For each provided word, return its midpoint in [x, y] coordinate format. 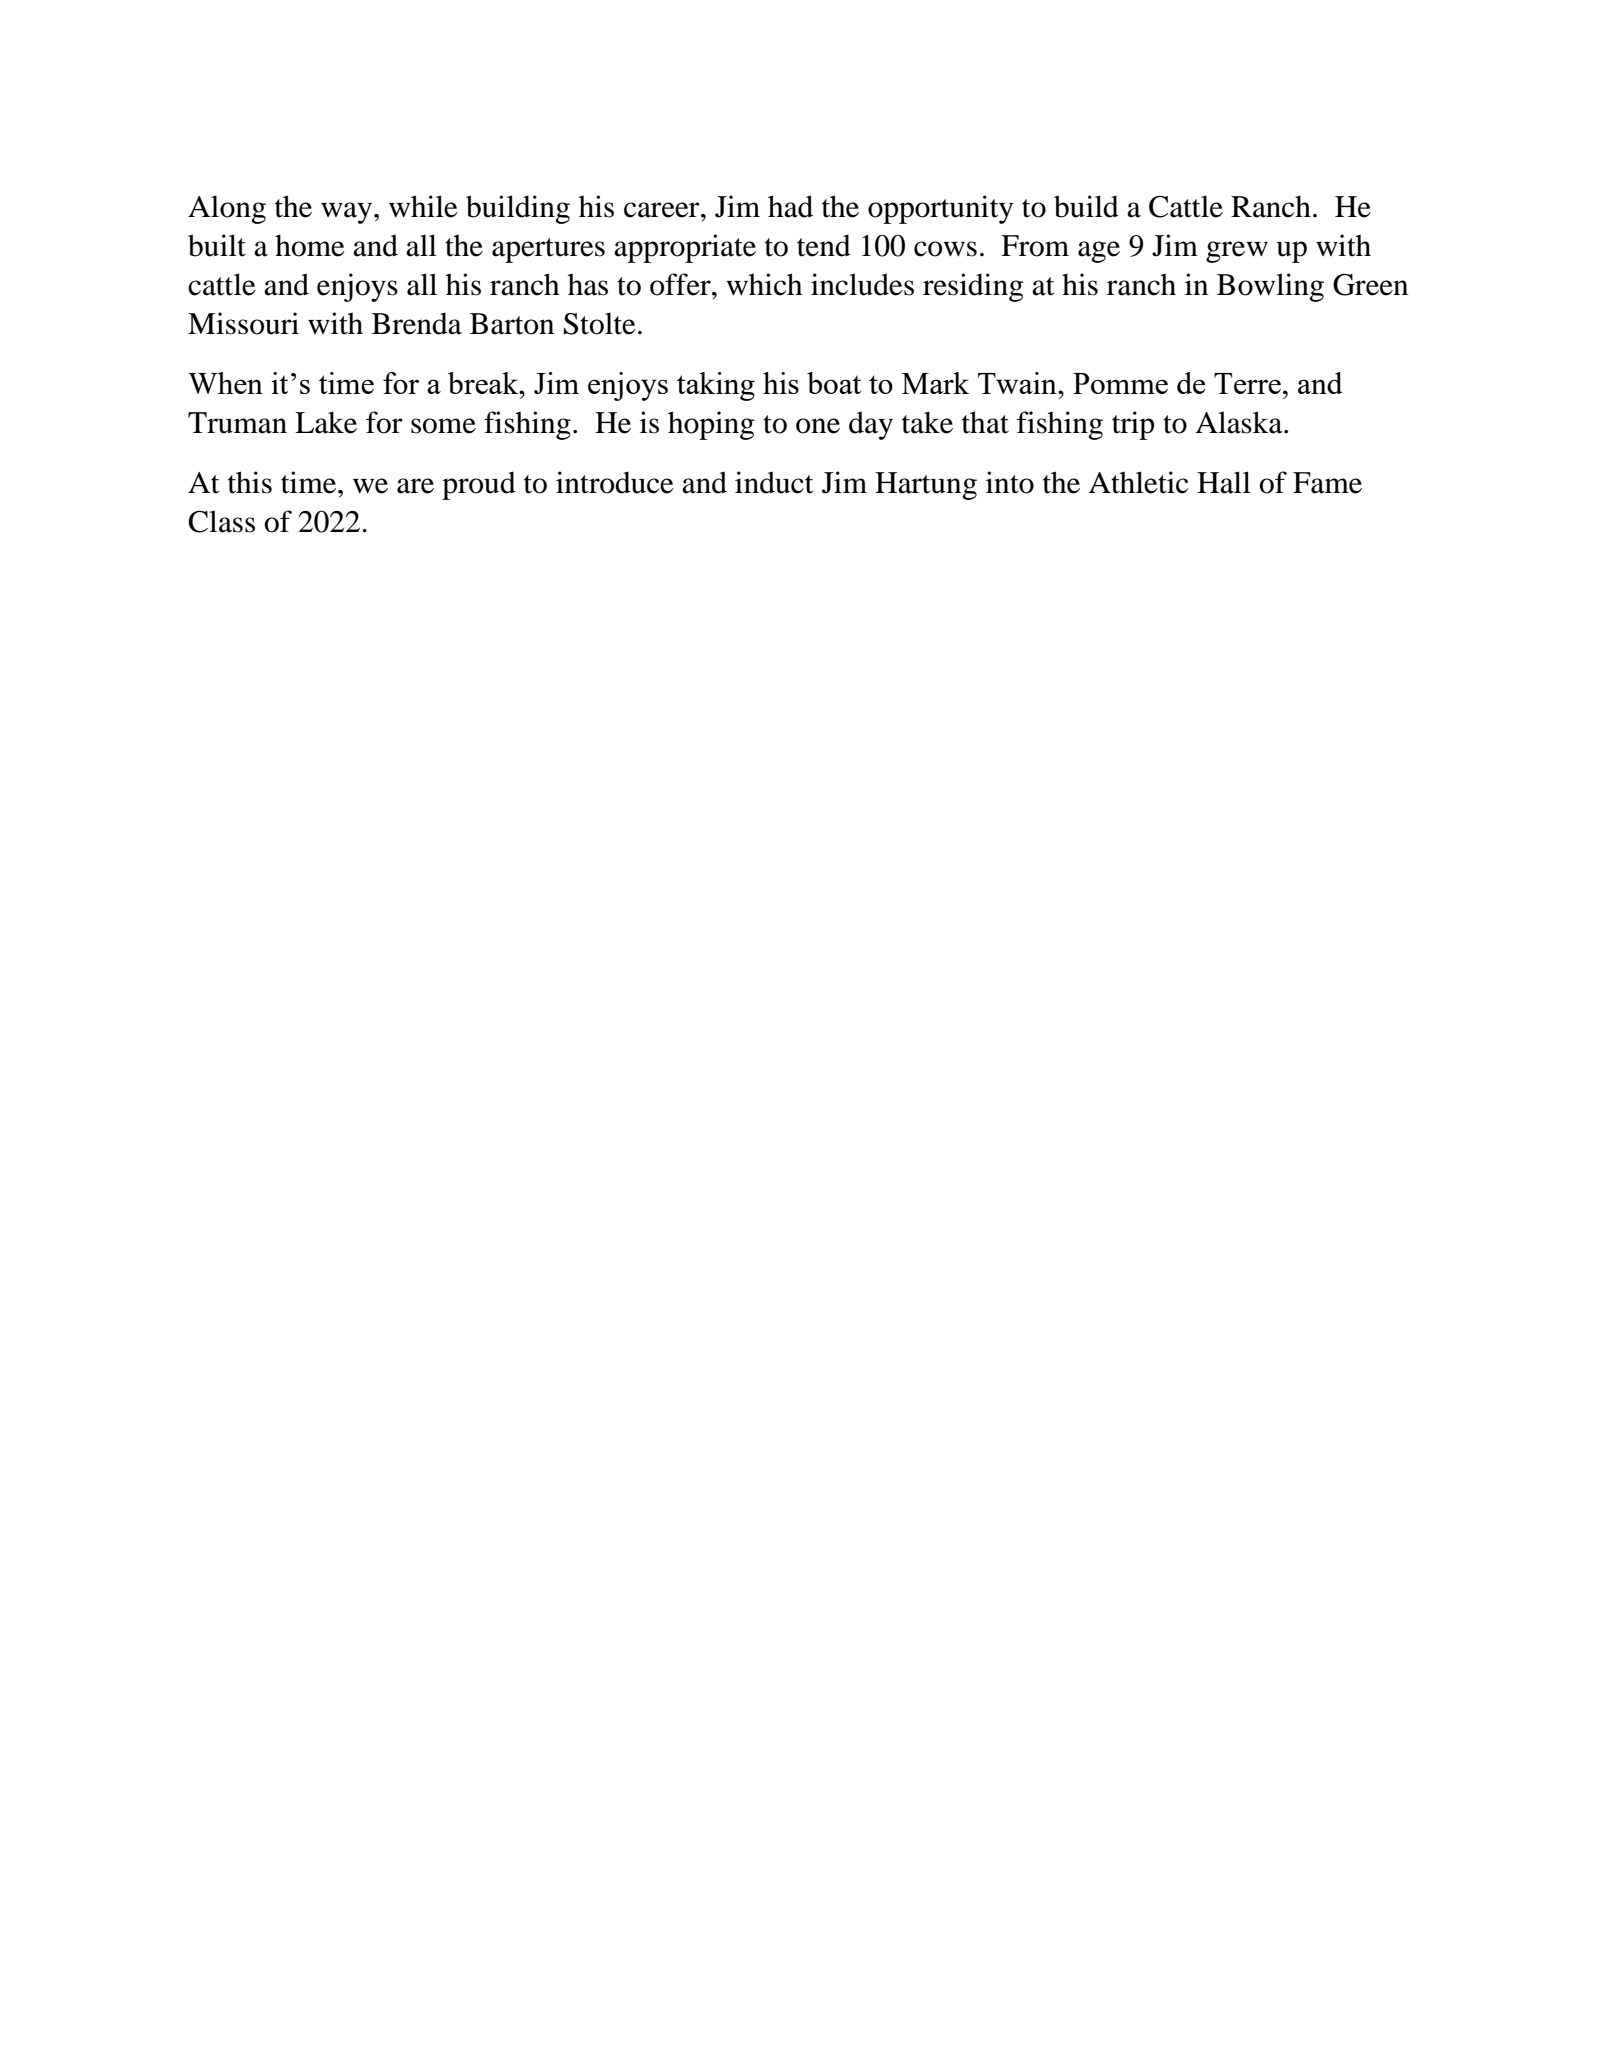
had [790, 206]
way [346, 213]
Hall [1224, 482]
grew [1237, 252]
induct [774, 482]
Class [221, 521]
